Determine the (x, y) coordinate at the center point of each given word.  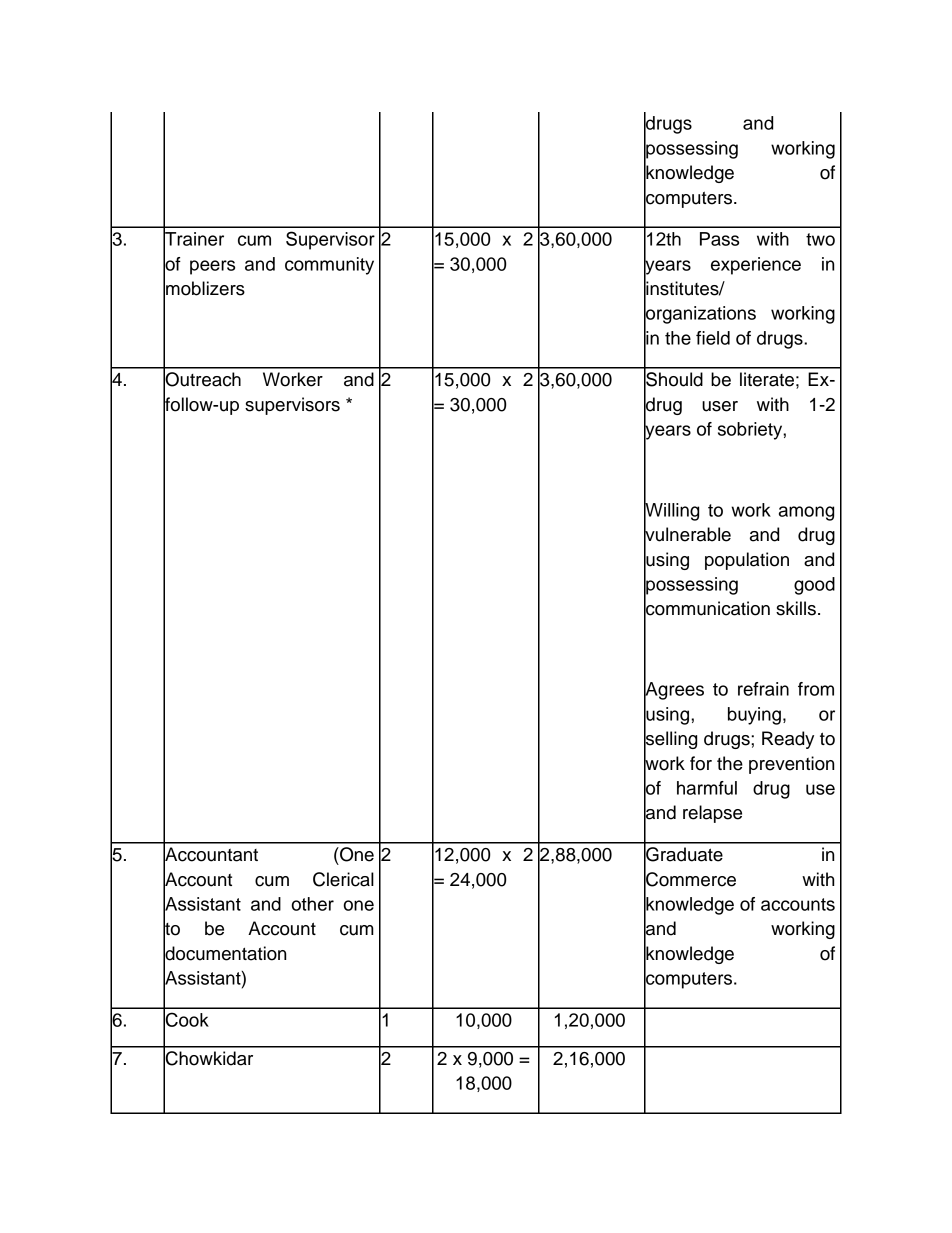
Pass (719, 239)
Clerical (343, 879)
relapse (712, 814)
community (329, 266)
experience (756, 266)
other (312, 904)
